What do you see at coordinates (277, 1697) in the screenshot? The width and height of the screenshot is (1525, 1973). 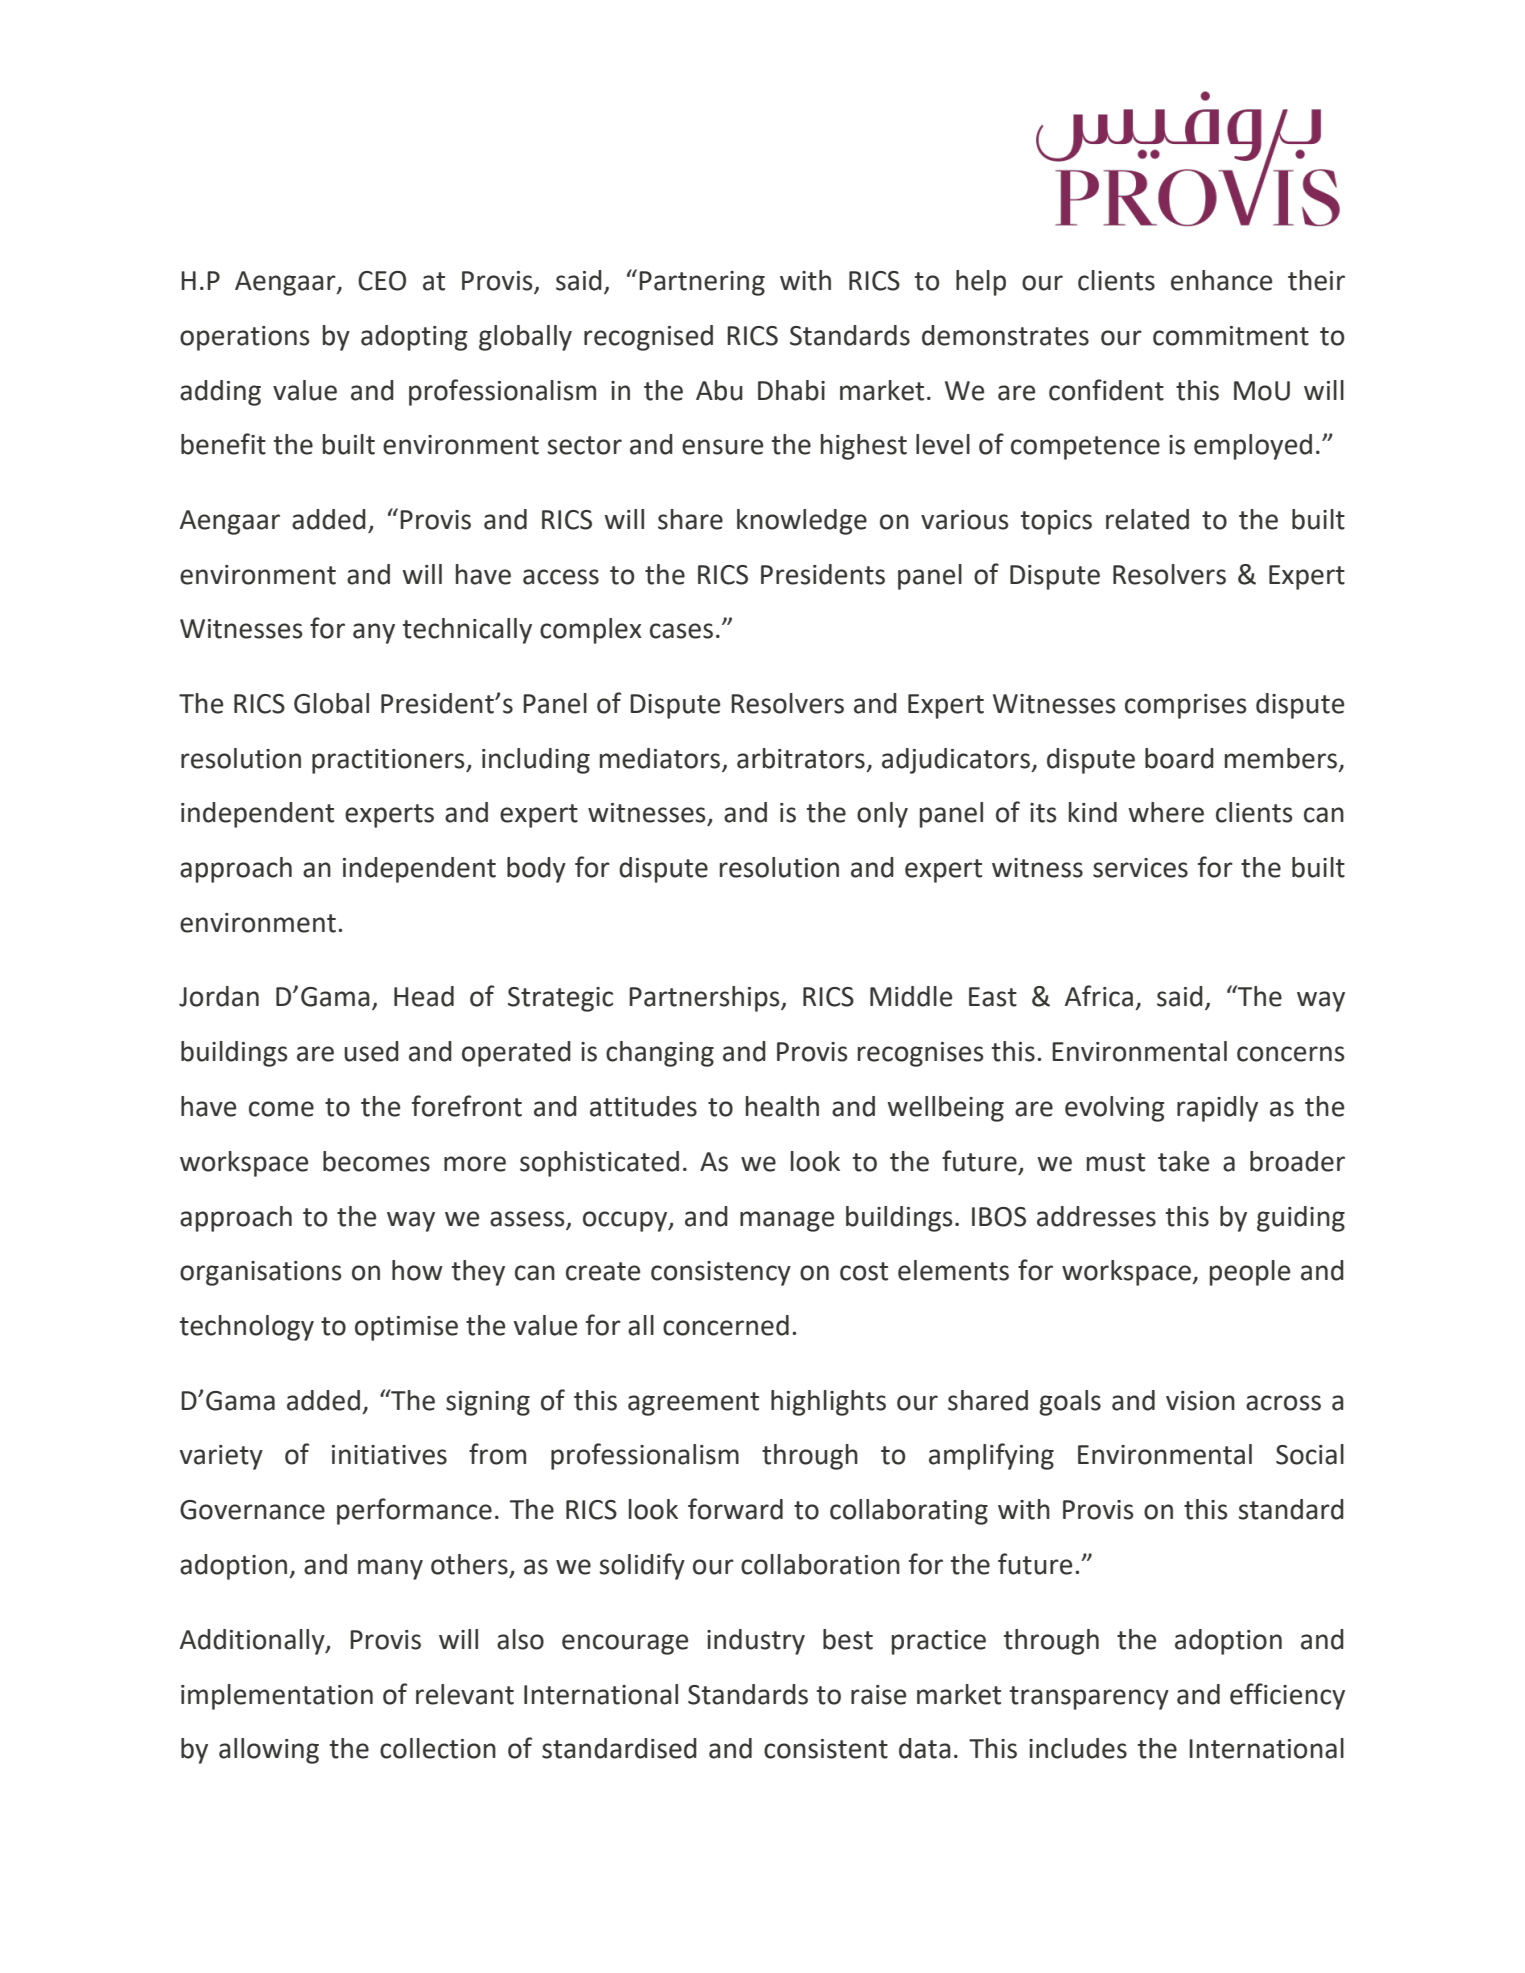 I see `implementation` at bounding box center [277, 1697].
